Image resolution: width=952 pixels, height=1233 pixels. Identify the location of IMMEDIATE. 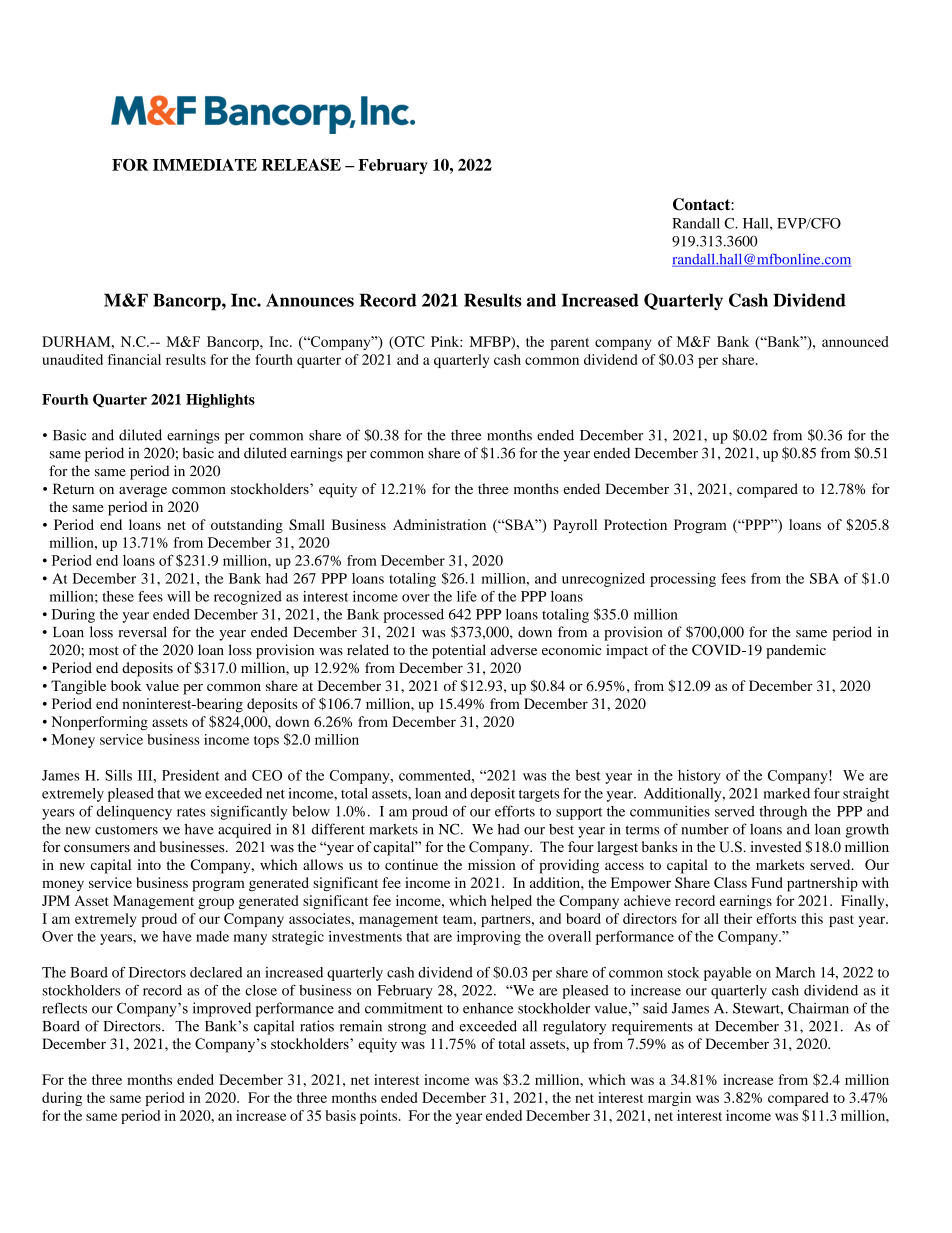
(205, 165).
